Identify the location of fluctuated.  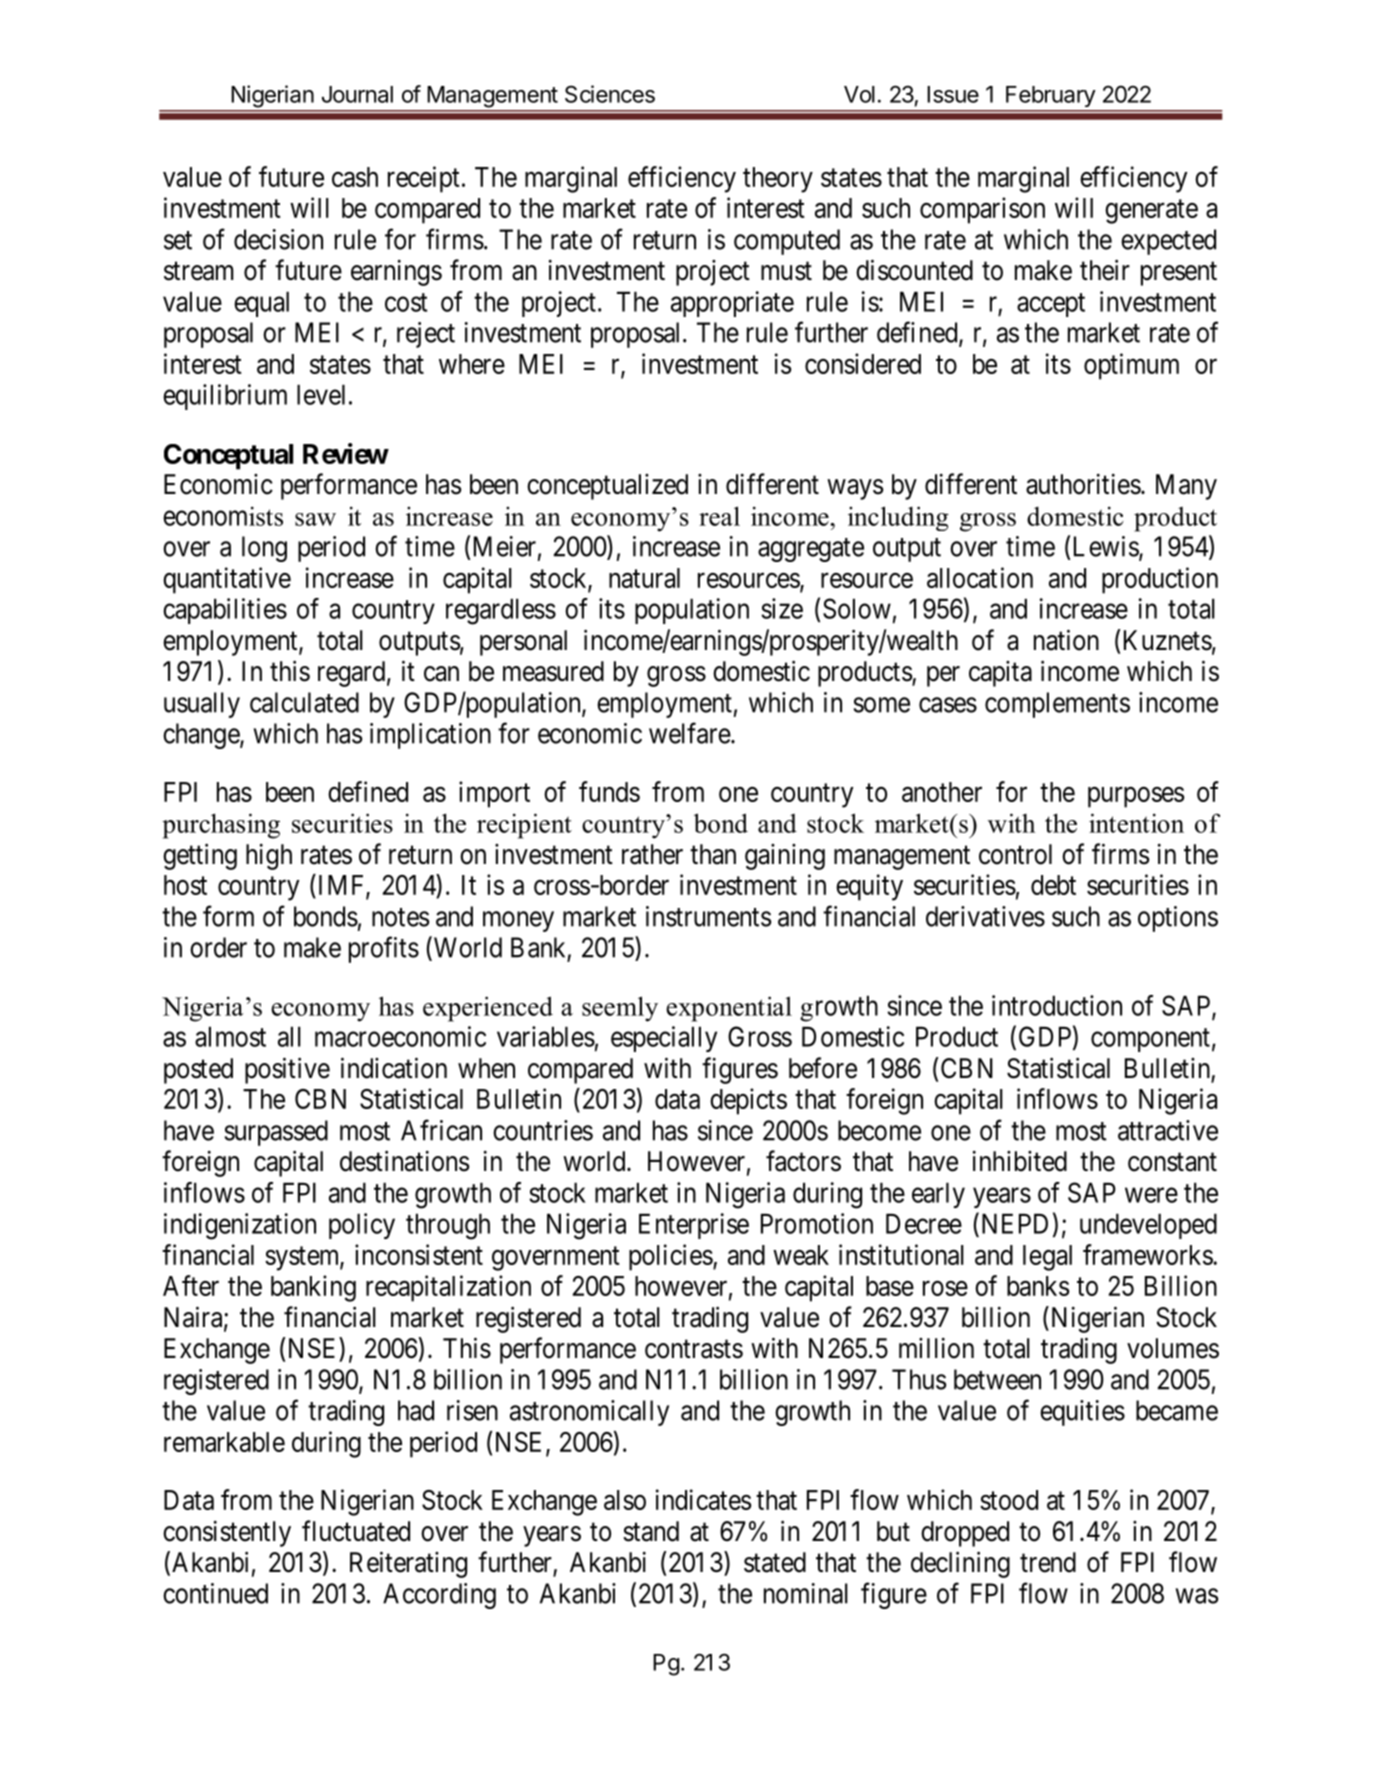
(356, 1531).
